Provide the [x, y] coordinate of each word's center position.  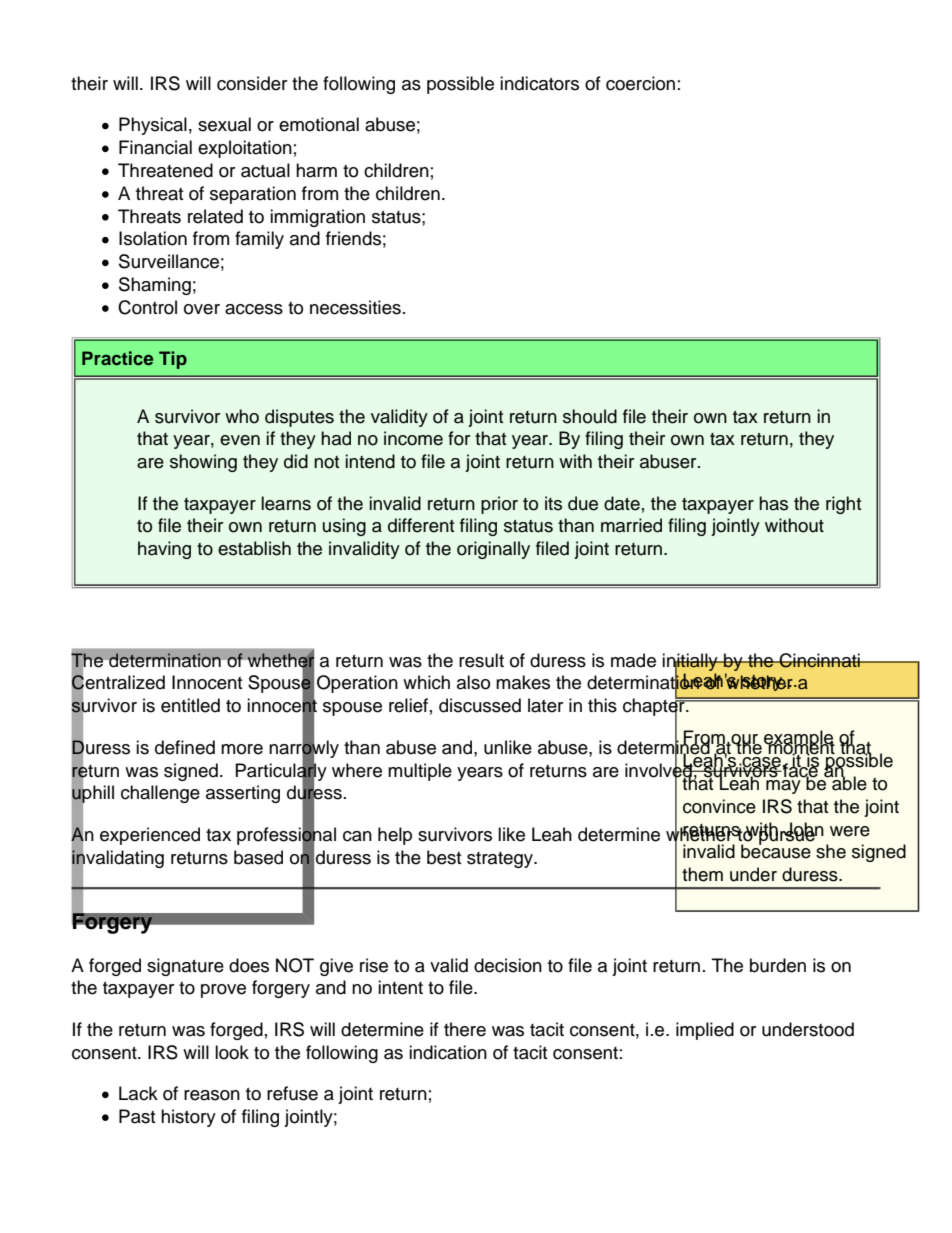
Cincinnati [819, 660]
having [164, 550]
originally [493, 550]
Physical [153, 126]
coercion [640, 83]
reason [212, 1095]
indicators [539, 83]
